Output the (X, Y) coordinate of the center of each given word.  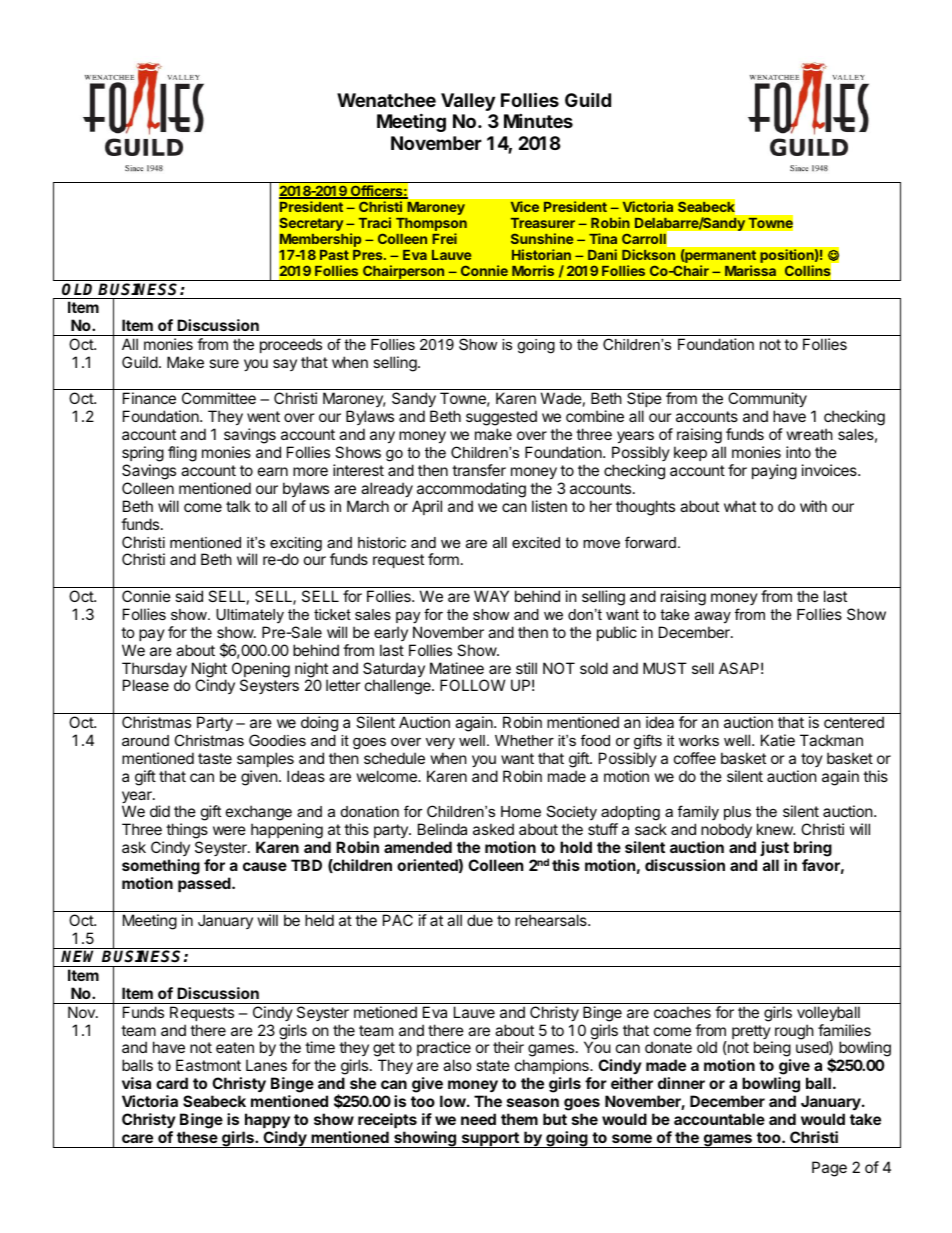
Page (829, 1169)
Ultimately (250, 616)
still (526, 668)
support (490, 1140)
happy (267, 1120)
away (713, 617)
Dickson (648, 254)
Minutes (538, 120)
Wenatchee (386, 100)
